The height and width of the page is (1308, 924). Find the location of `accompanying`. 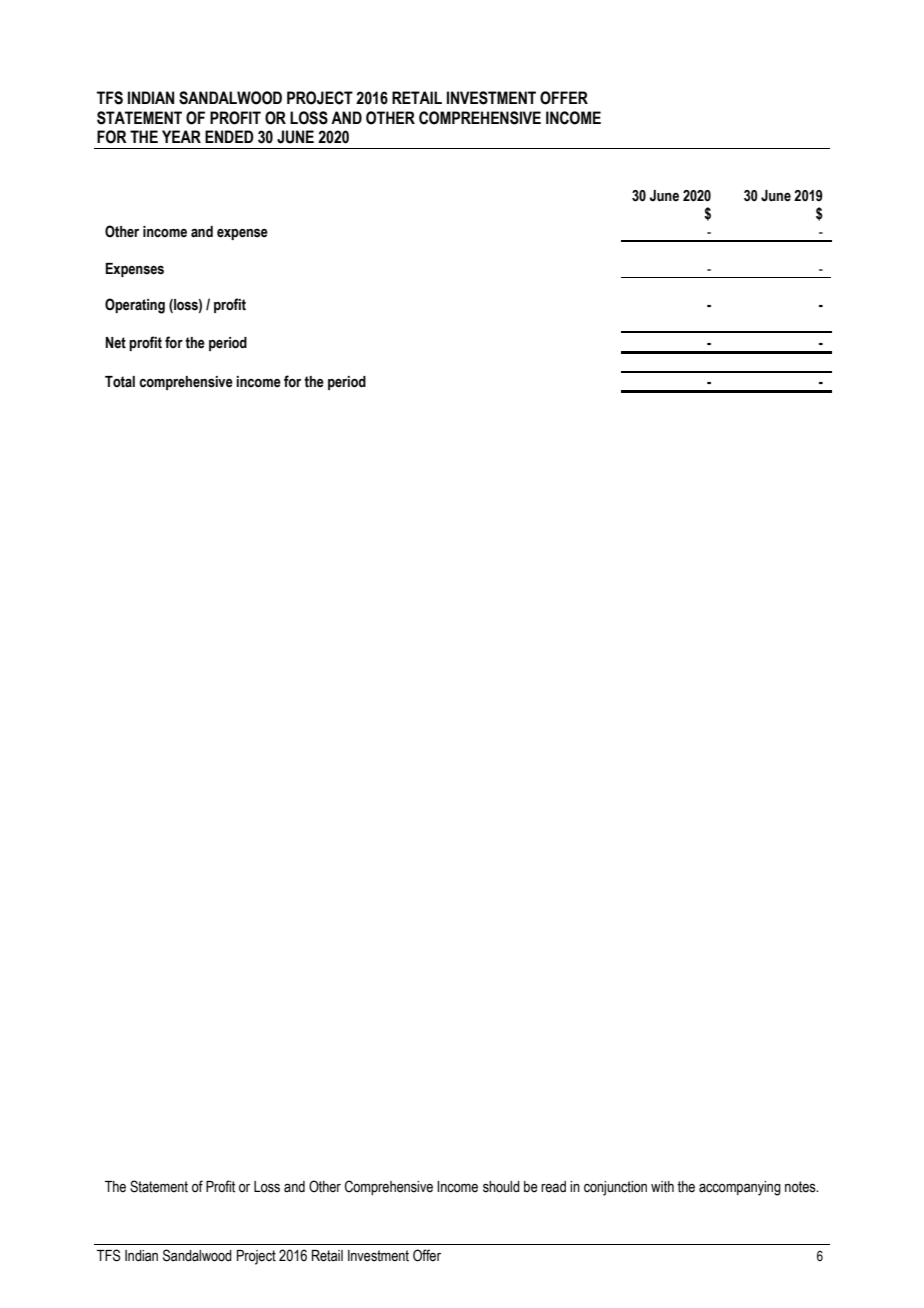

accompanying is located at coordinates (740, 1188).
